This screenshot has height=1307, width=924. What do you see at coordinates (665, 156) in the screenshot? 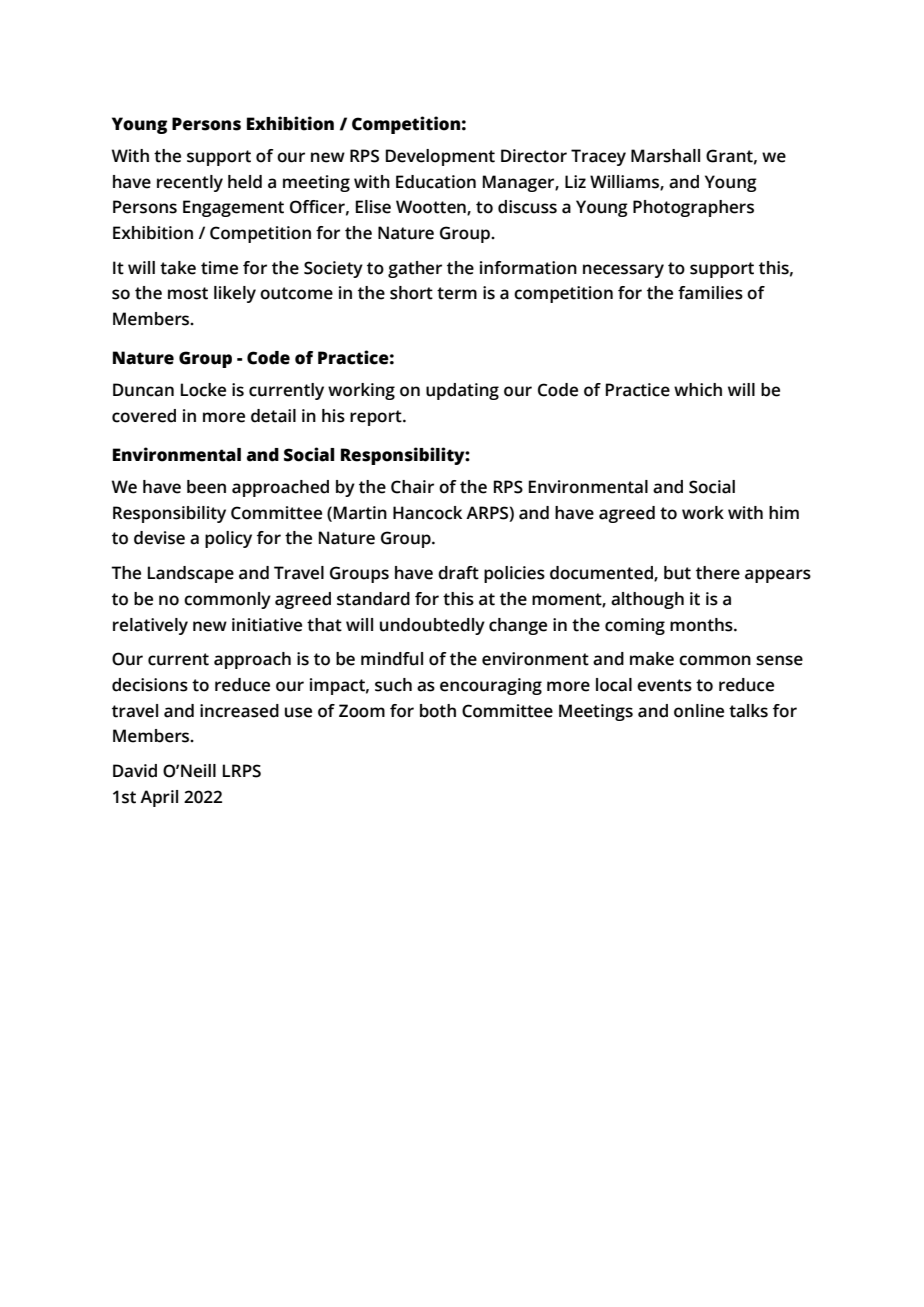
I see `Marshall` at bounding box center [665, 156].
